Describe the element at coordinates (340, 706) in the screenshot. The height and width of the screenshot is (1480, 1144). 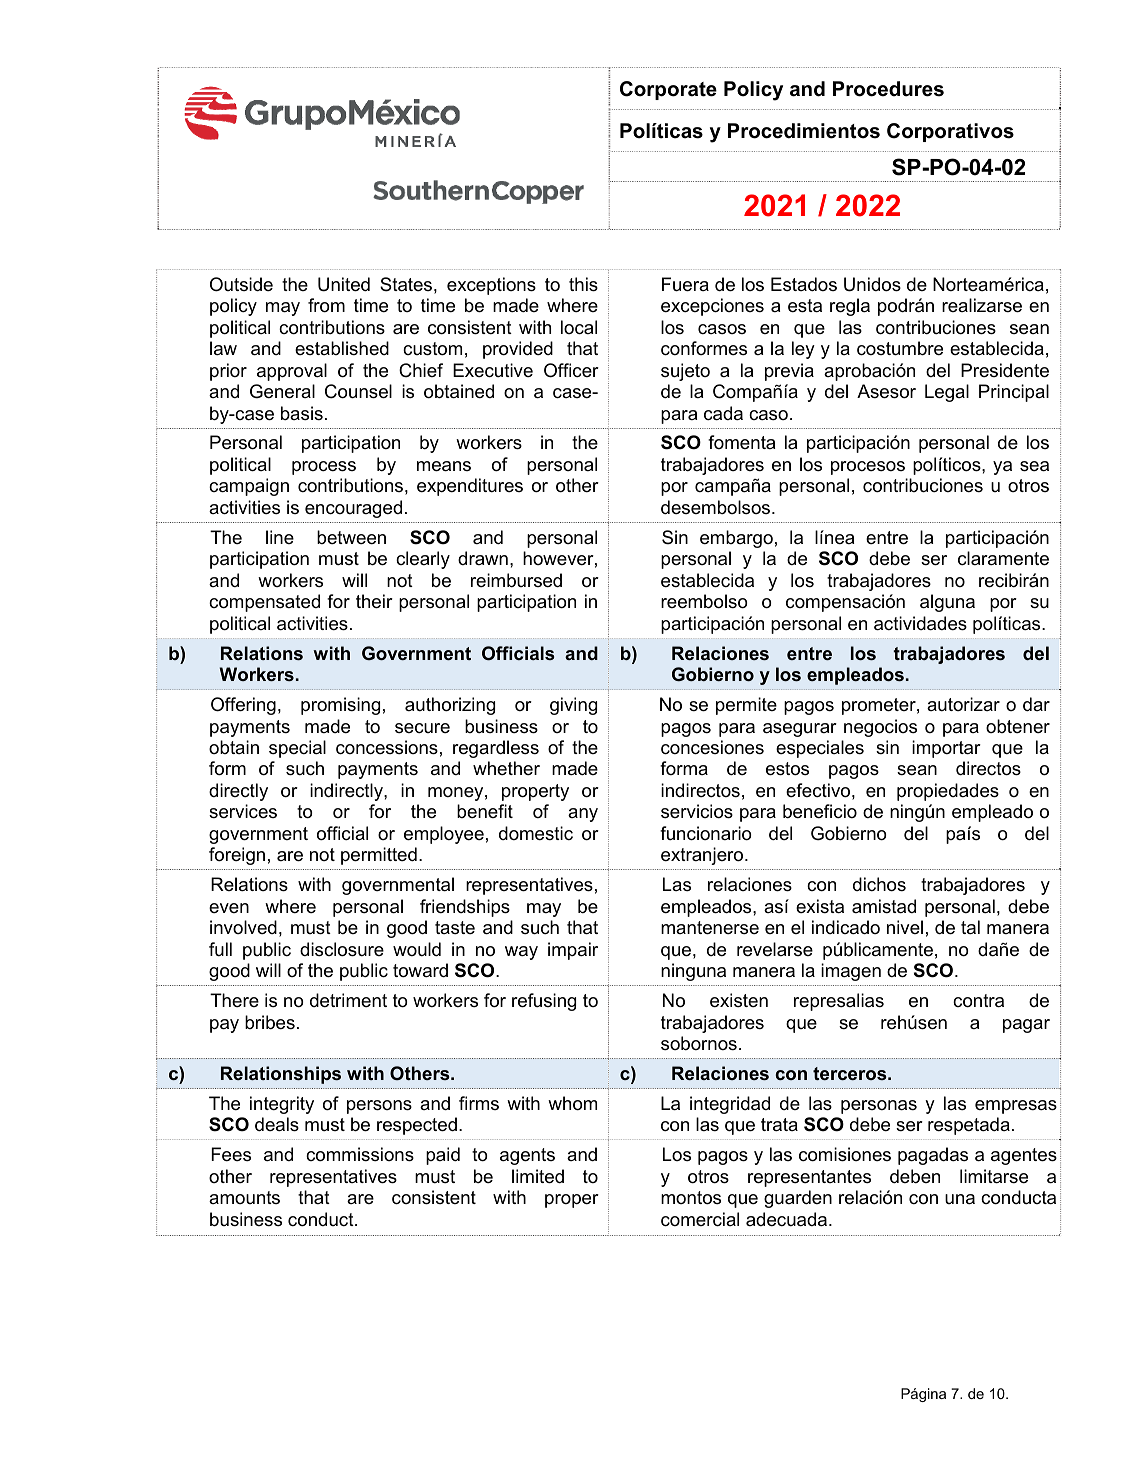
I see `promising` at that location.
